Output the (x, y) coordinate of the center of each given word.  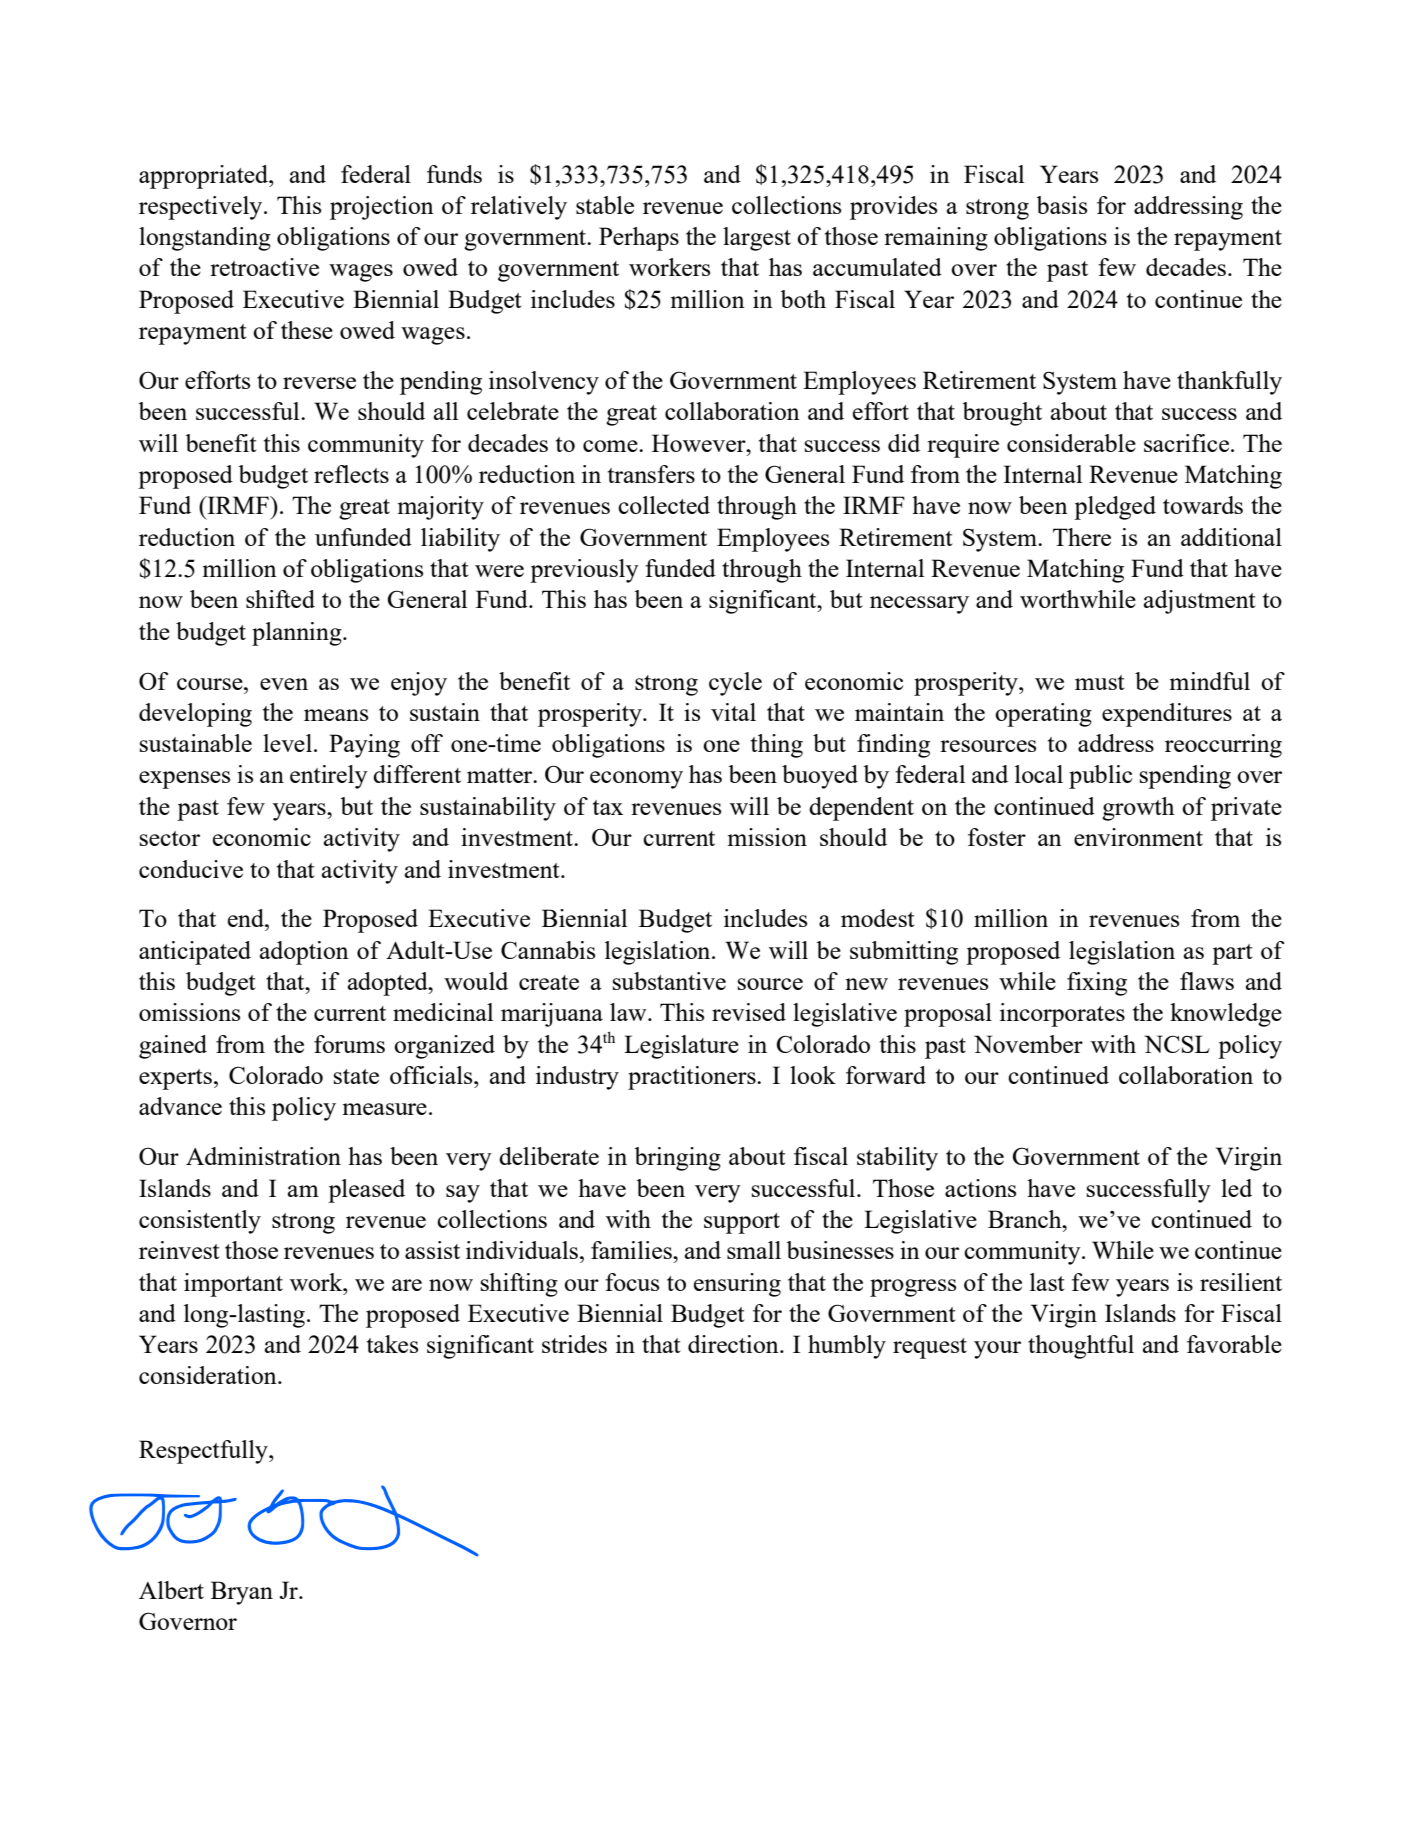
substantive (669, 981)
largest (757, 239)
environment (1138, 837)
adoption (304, 953)
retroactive (264, 267)
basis (1061, 205)
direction (734, 1344)
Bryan (242, 1593)
